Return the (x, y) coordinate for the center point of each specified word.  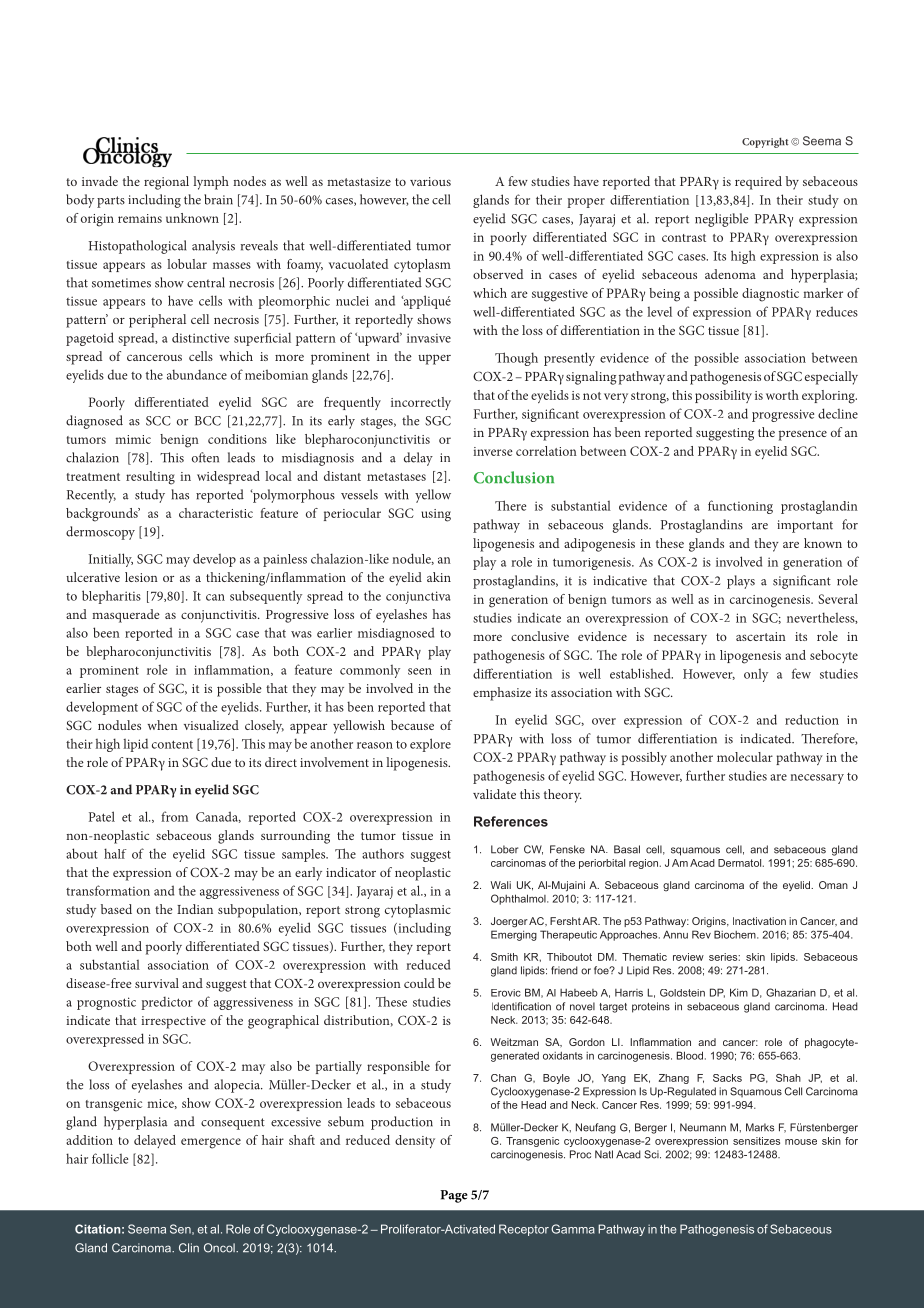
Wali (501, 885)
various (430, 181)
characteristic (216, 513)
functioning (740, 507)
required (758, 183)
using (436, 515)
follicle (110, 1158)
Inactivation (759, 921)
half (115, 853)
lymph (211, 183)
